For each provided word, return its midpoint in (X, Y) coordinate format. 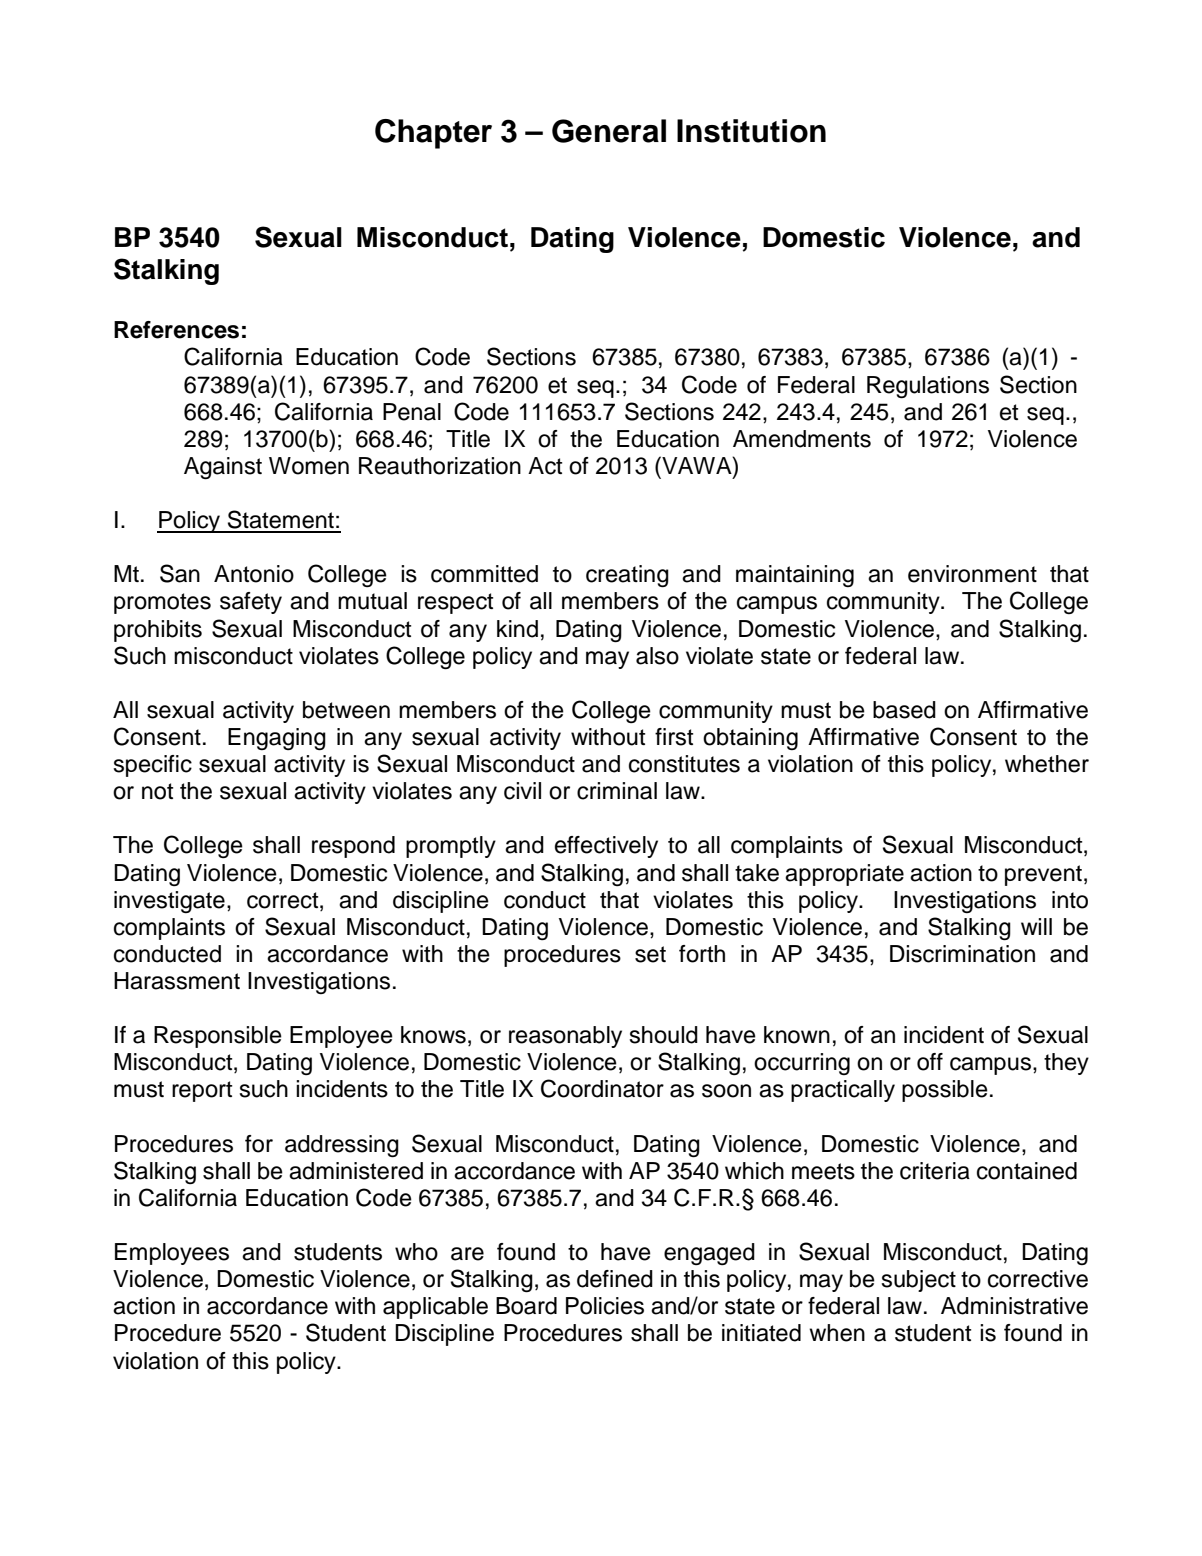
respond (353, 847)
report (202, 1091)
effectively (606, 847)
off (930, 1062)
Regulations (928, 387)
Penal (412, 412)
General (609, 131)
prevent (1043, 875)
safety (251, 603)
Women (309, 466)
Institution (751, 131)
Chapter (433, 134)
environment (972, 574)
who (416, 1252)
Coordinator (602, 1088)
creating (627, 576)
